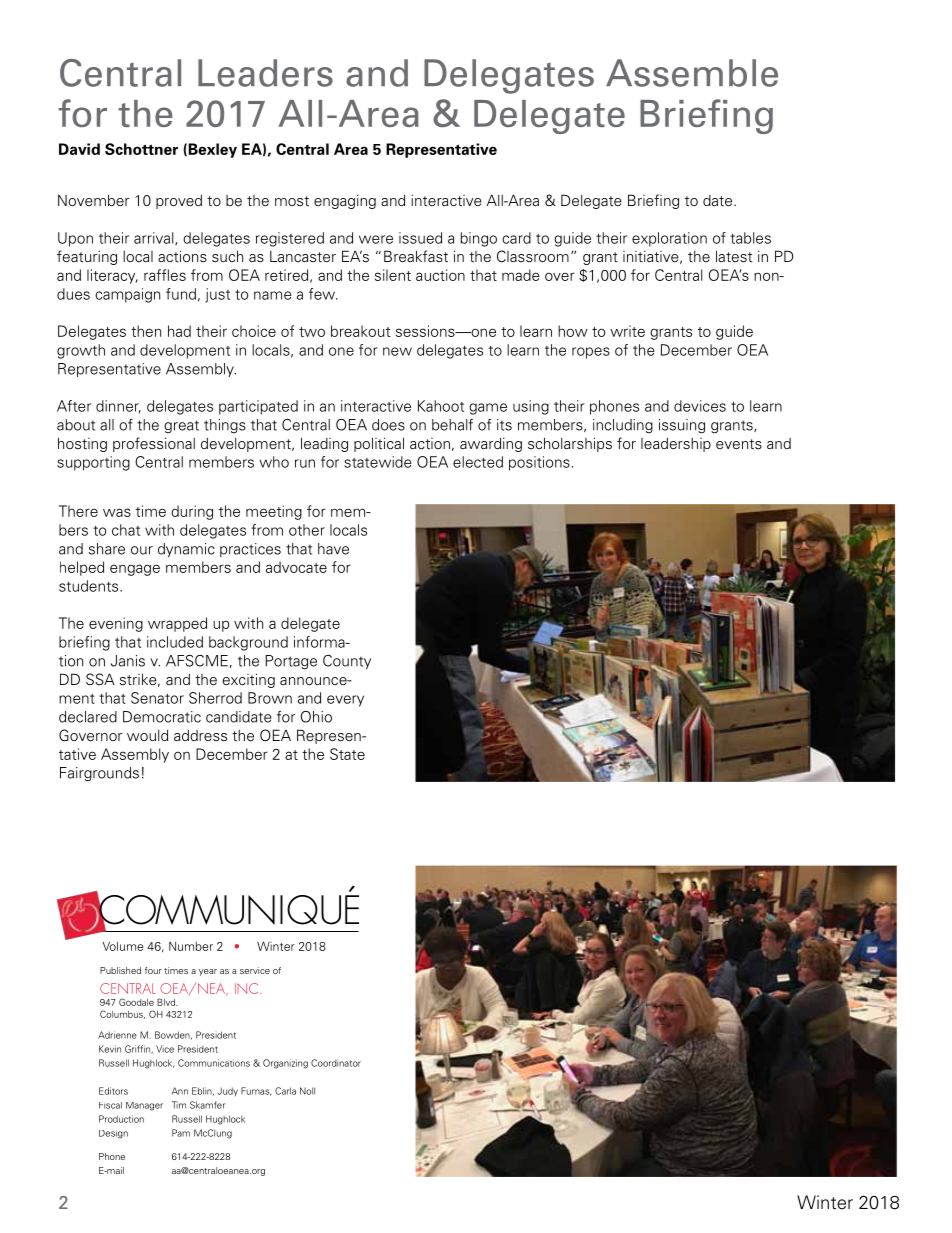 The image size is (952, 1233). Describe the element at coordinates (177, 624) in the image. I see `wrapped` at that location.
